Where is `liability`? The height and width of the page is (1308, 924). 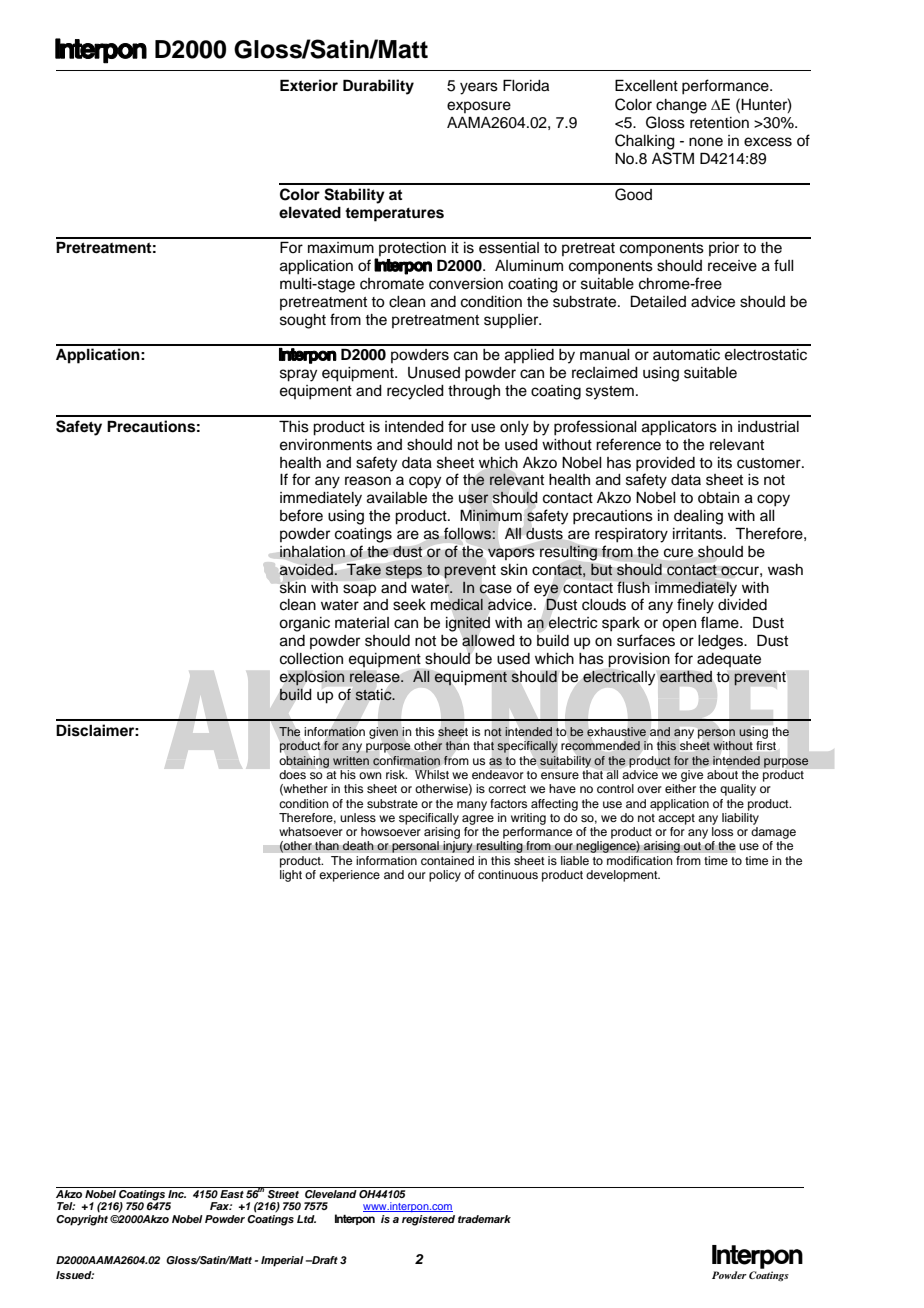
liability is located at coordinates (740, 819).
